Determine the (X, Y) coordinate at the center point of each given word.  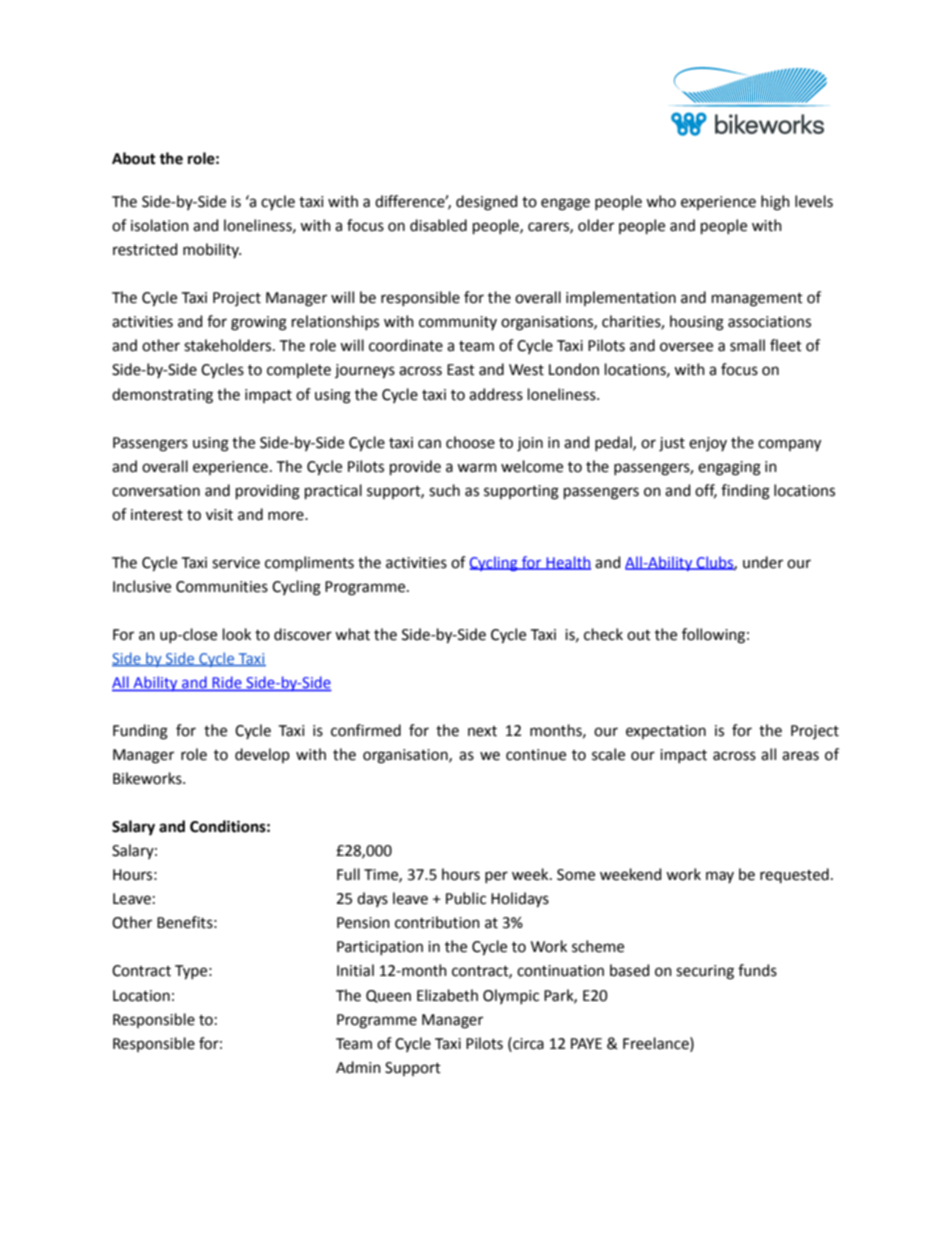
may (720, 877)
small (747, 345)
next (482, 731)
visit (219, 515)
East (461, 370)
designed (486, 203)
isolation (160, 225)
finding (745, 492)
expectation (666, 732)
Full (348, 874)
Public (466, 898)
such (444, 490)
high (775, 203)
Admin (358, 1067)
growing (259, 323)
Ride (227, 683)
